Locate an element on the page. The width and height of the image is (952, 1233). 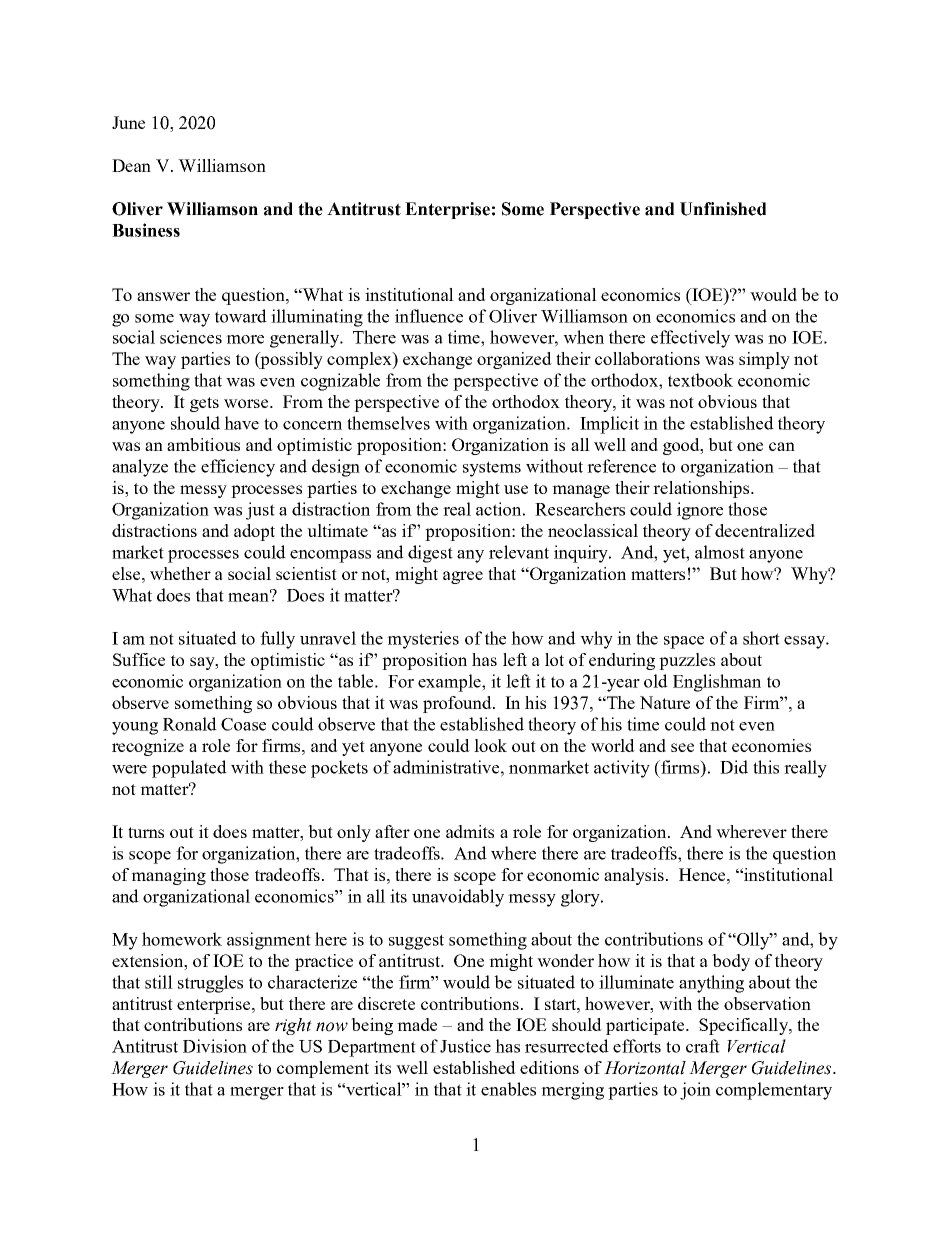
textbook is located at coordinates (700, 380).
